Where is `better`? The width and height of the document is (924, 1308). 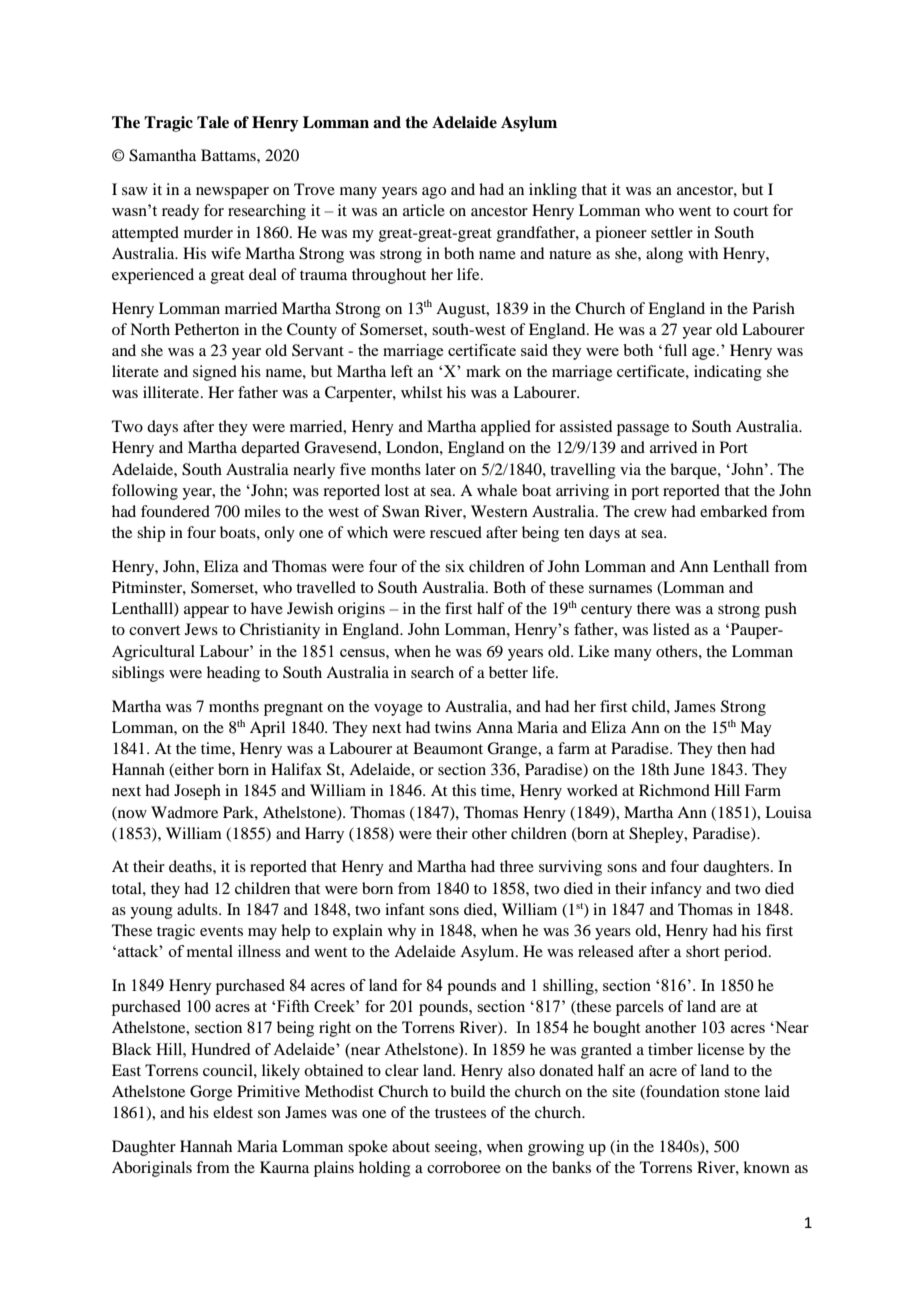
better is located at coordinates (508, 672).
